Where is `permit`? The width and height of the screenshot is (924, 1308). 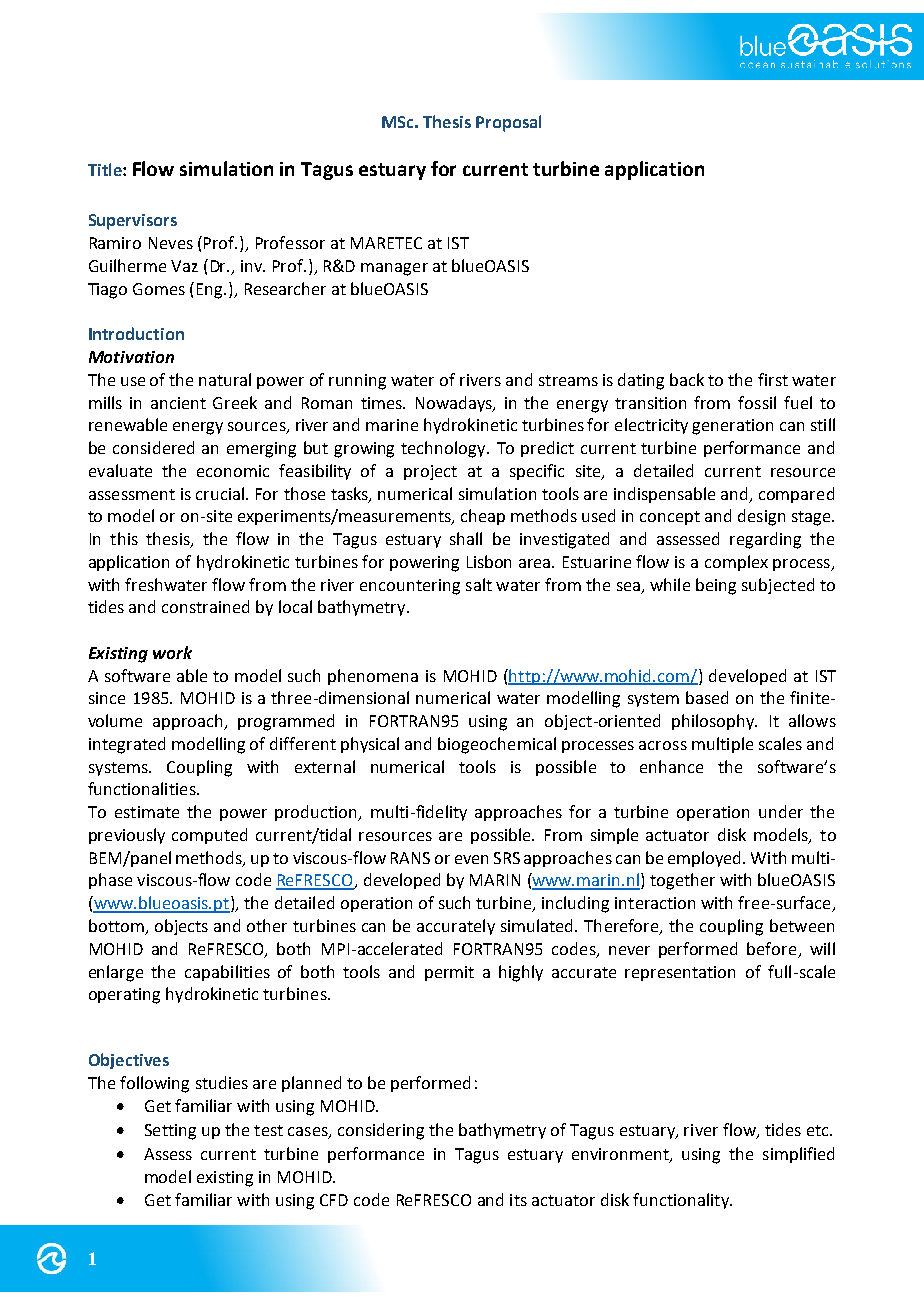 permit is located at coordinates (449, 973).
